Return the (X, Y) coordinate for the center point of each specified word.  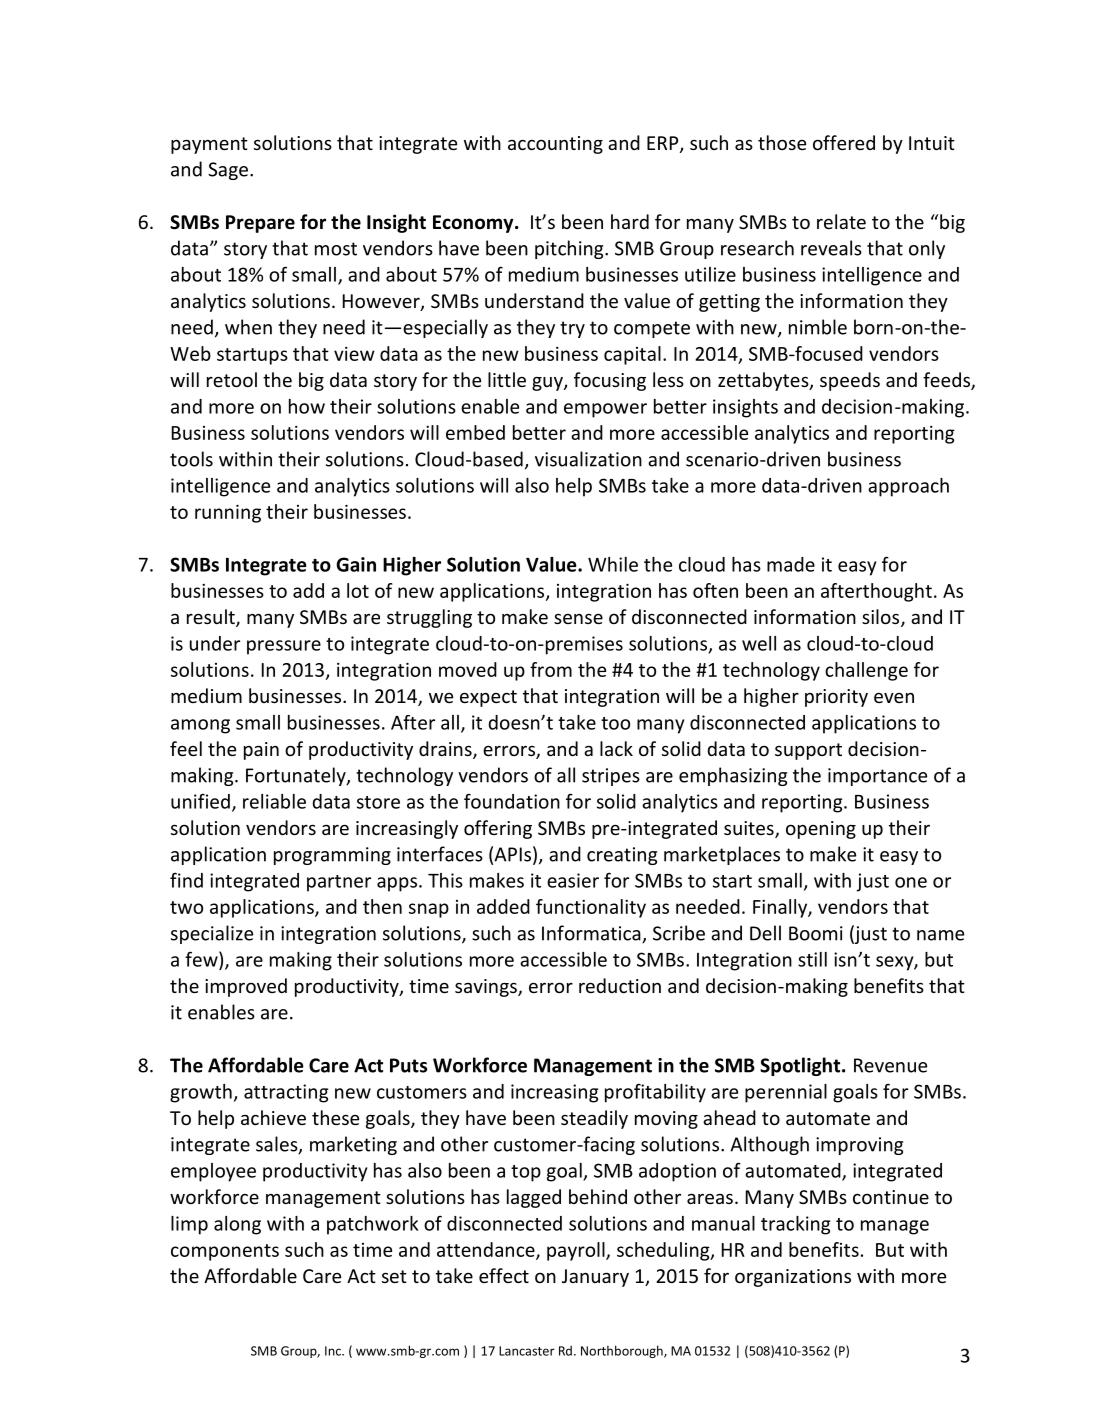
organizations (793, 1278)
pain (261, 751)
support (808, 751)
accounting (555, 145)
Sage (228, 171)
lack (616, 748)
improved (246, 987)
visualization (588, 459)
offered (844, 142)
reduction (620, 985)
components (225, 1252)
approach (908, 487)
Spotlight (801, 1066)
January (595, 1278)
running (228, 513)
